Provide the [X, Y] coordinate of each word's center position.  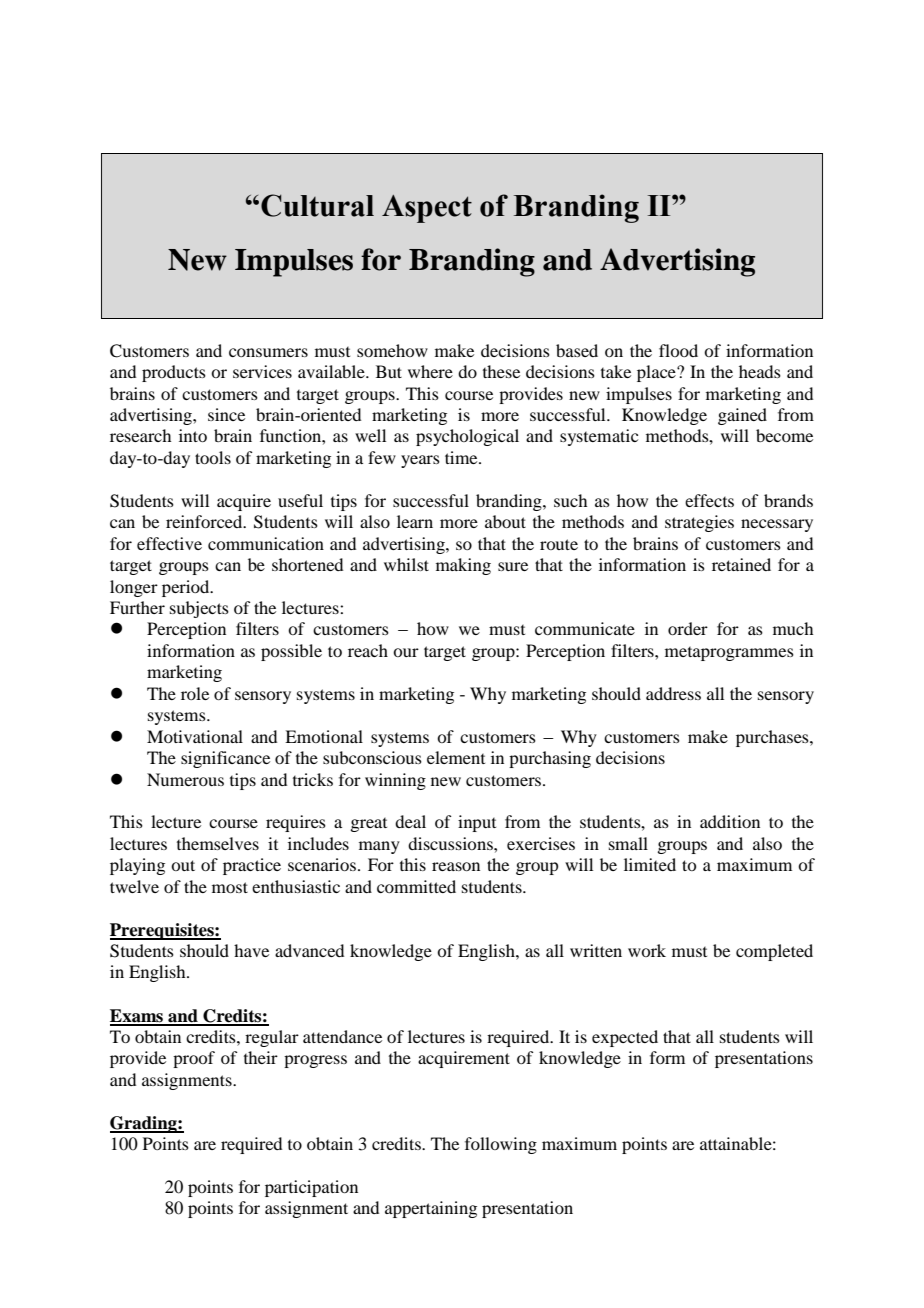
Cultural [317, 205]
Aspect [427, 209]
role [195, 693]
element [456, 757]
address [673, 693]
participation [311, 1188]
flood [678, 350]
